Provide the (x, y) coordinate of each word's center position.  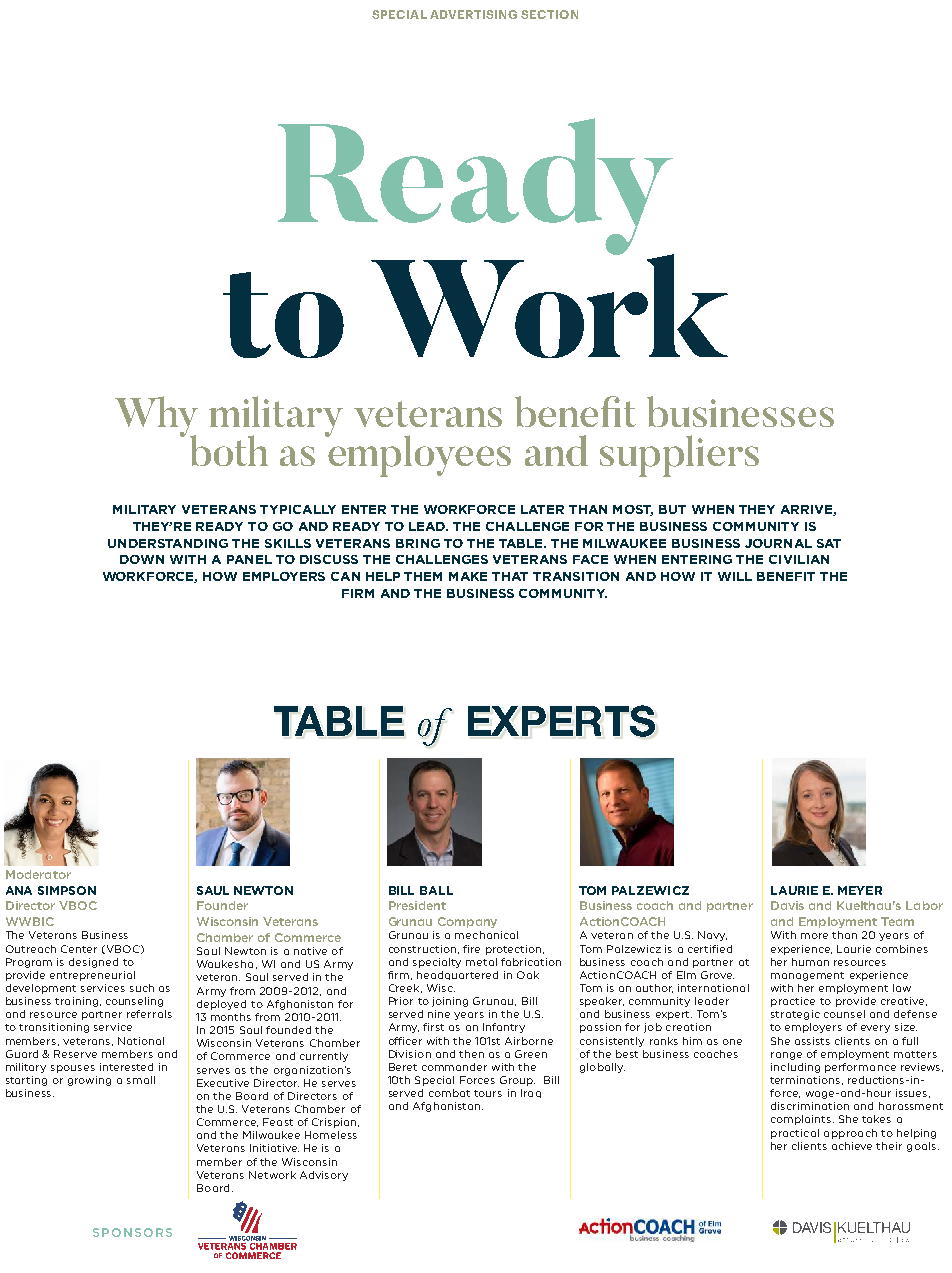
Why (156, 418)
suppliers (679, 456)
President (417, 905)
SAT (829, 543)
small (141, 1080)
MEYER (860, 890)
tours (488, 1093)
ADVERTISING (473, 14)
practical (795, 1134)
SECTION (549, 14)
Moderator (38, 874)
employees (419, 455)
